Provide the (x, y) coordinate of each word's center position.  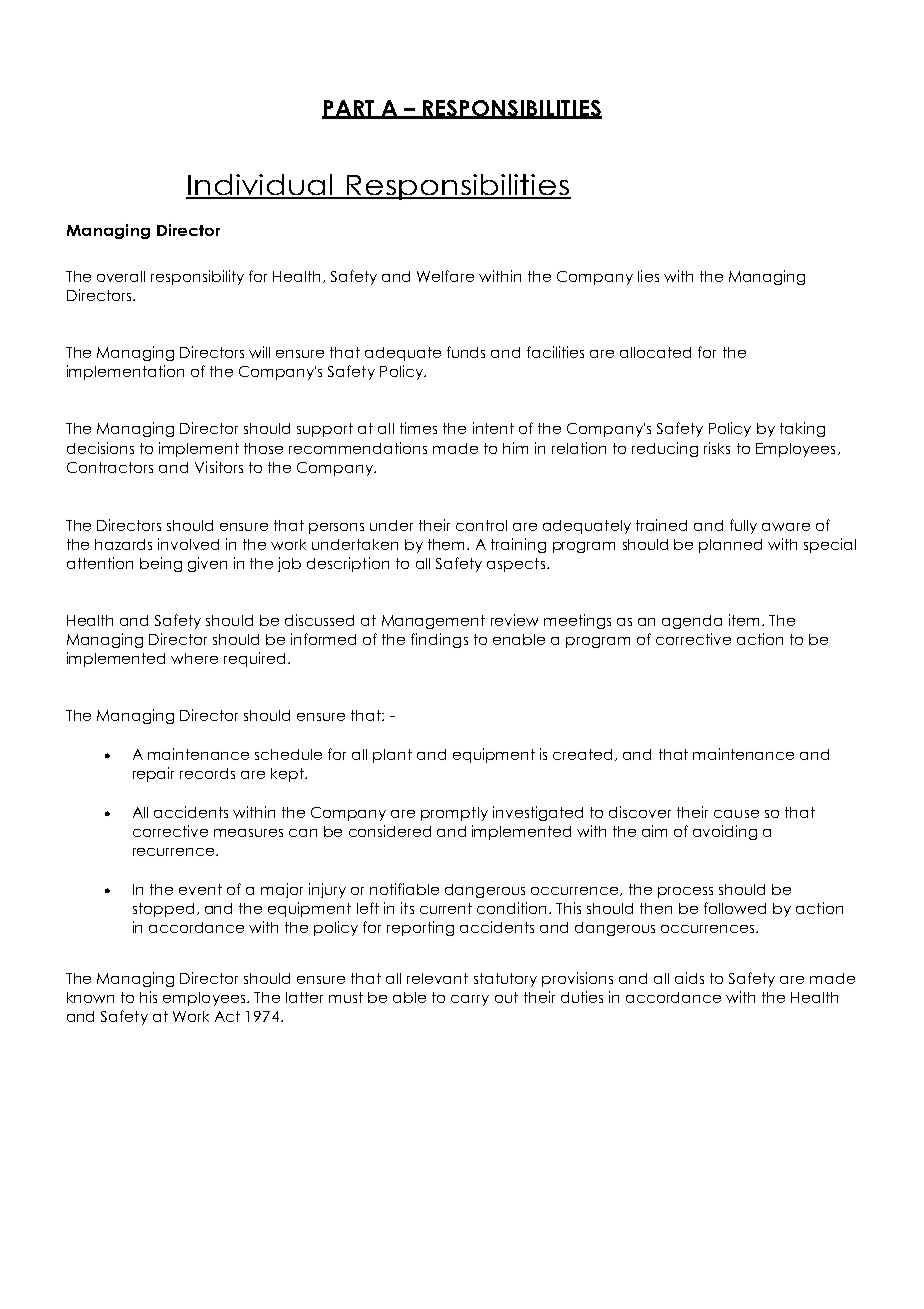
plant (392, 756)
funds (466, 352)
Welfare (445, 276)
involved (188, 544)
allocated (655, 352)
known (90, 997)
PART (349, 109)
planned (730, 546)
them (448, 544)
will (259, 352)
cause (736, 814)
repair (153, 774)
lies (648, 276)
